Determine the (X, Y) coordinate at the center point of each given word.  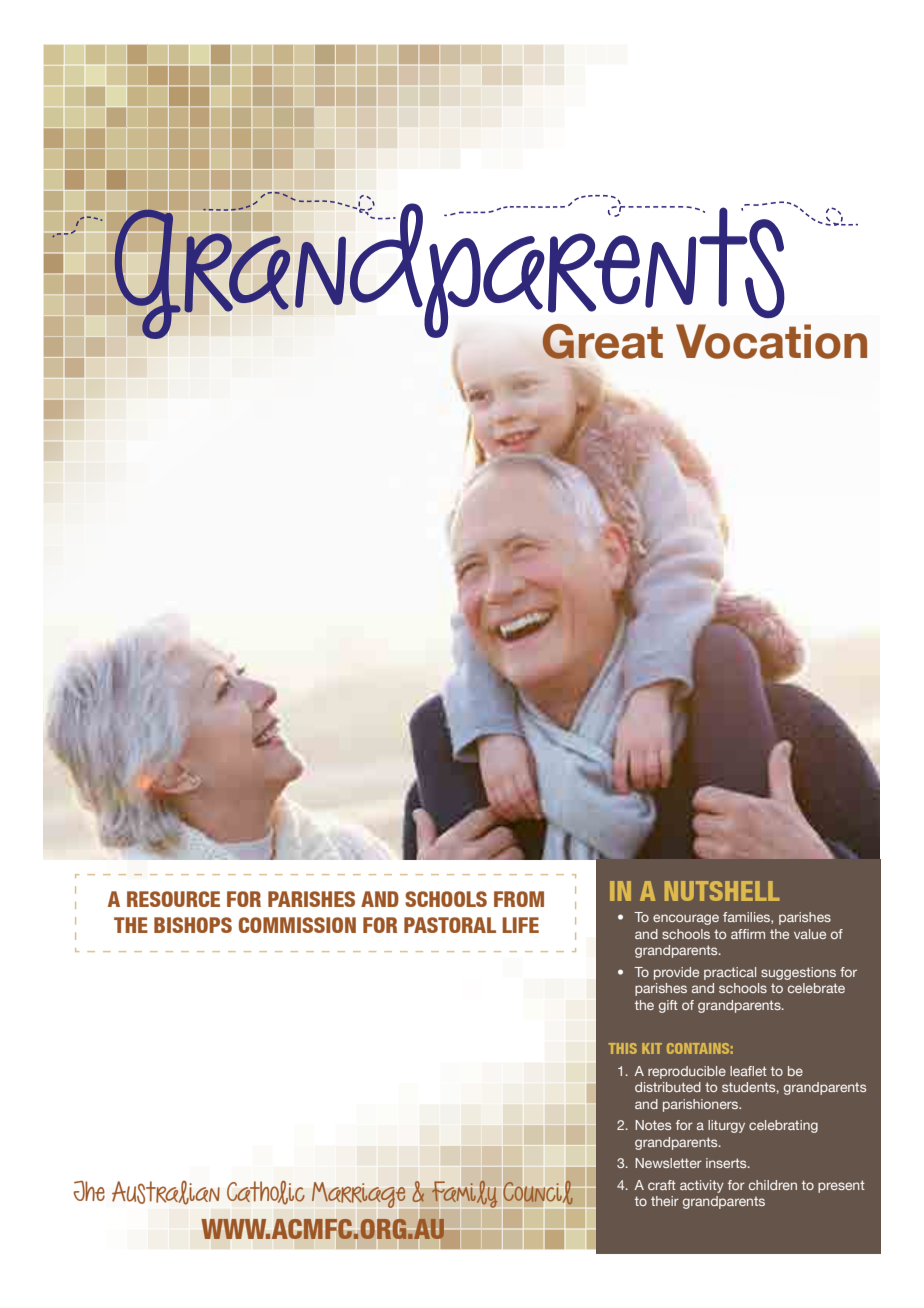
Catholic (266, 1192)
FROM (519, 899)
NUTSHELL (722, 891)
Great (602, 342)
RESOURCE (173, 899)
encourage (686, 919)
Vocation (771, 341)
